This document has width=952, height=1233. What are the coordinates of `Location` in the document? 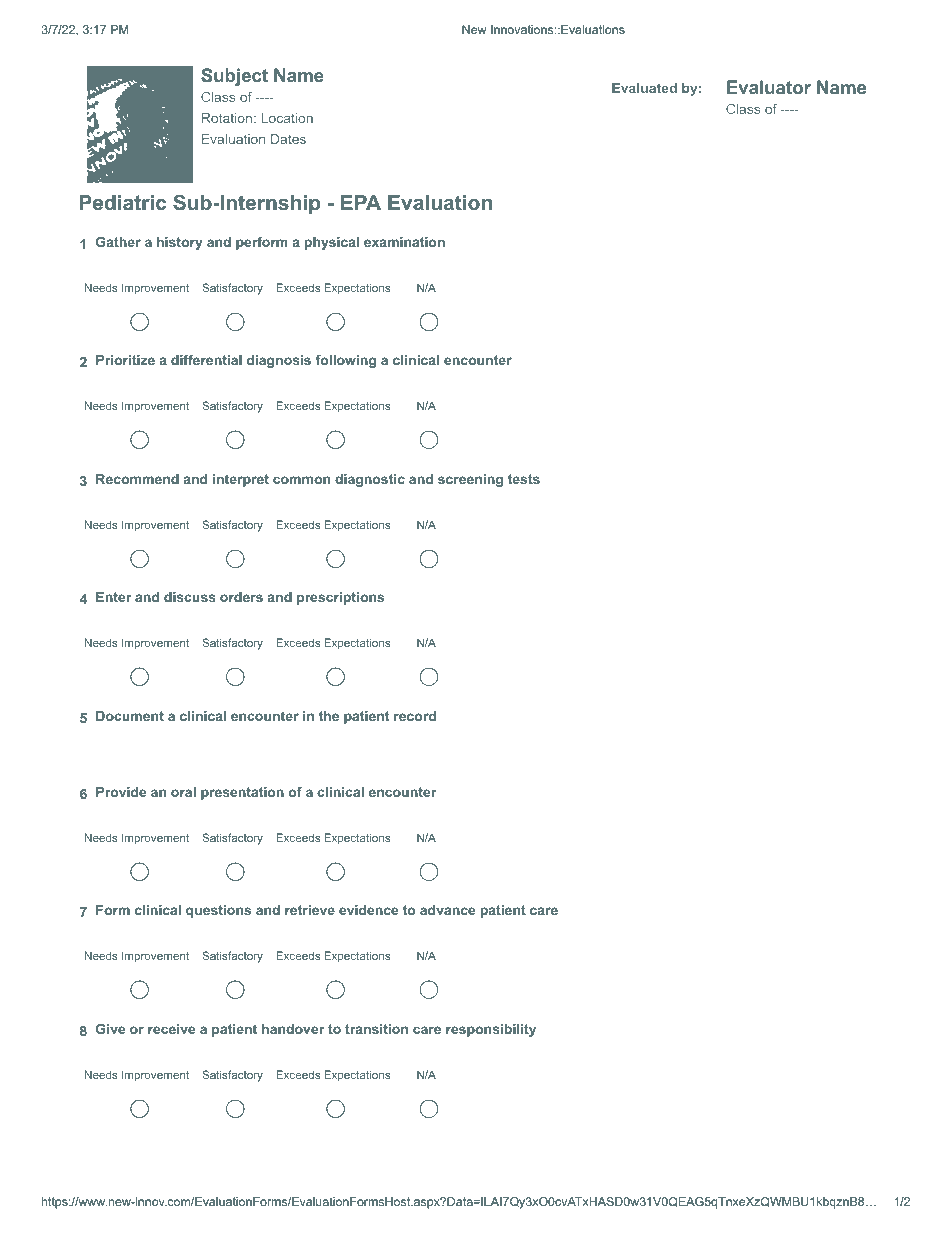 It's located at (287, 118).
